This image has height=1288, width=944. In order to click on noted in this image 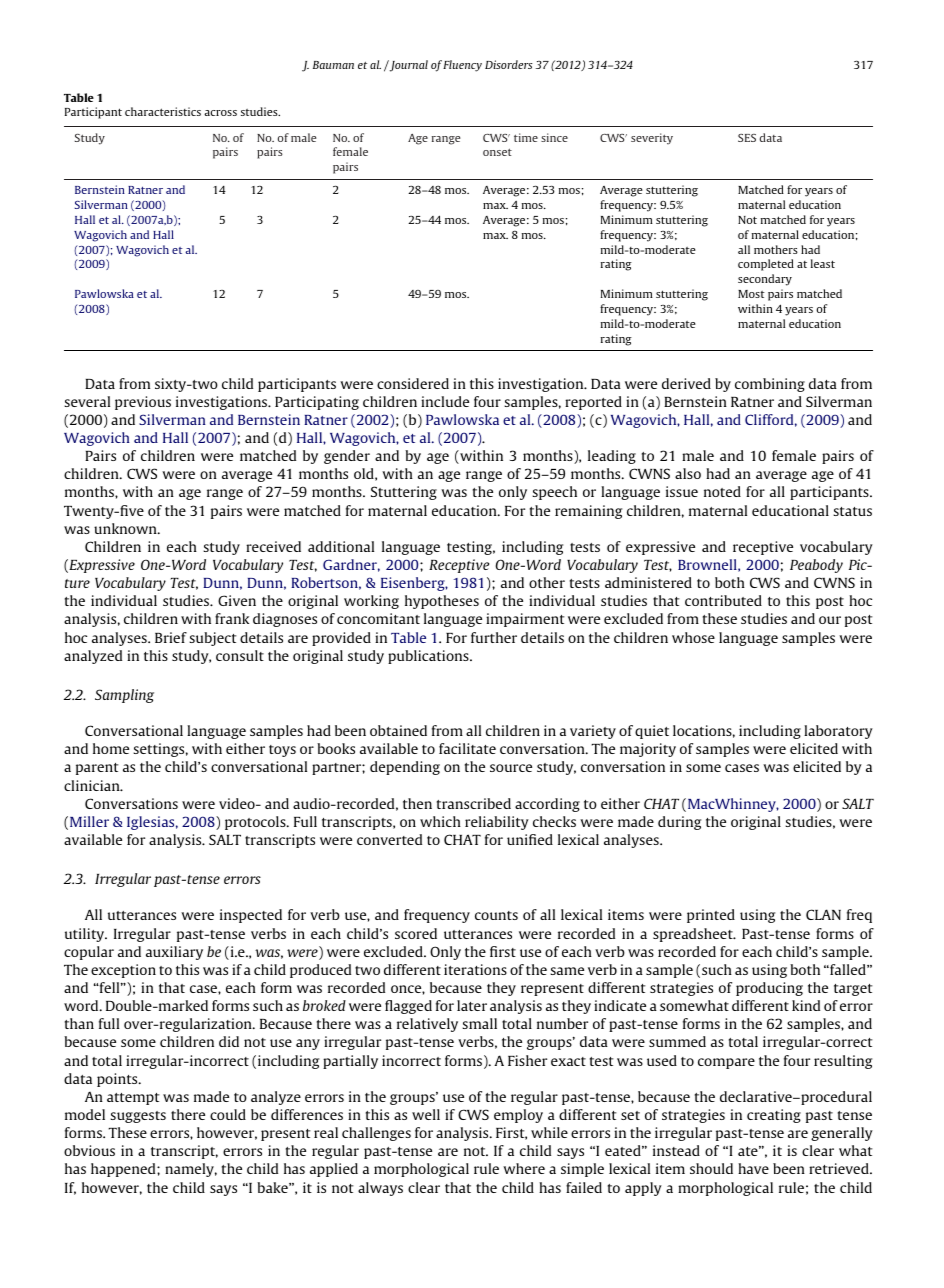, I will do `click(722, 491)`.
